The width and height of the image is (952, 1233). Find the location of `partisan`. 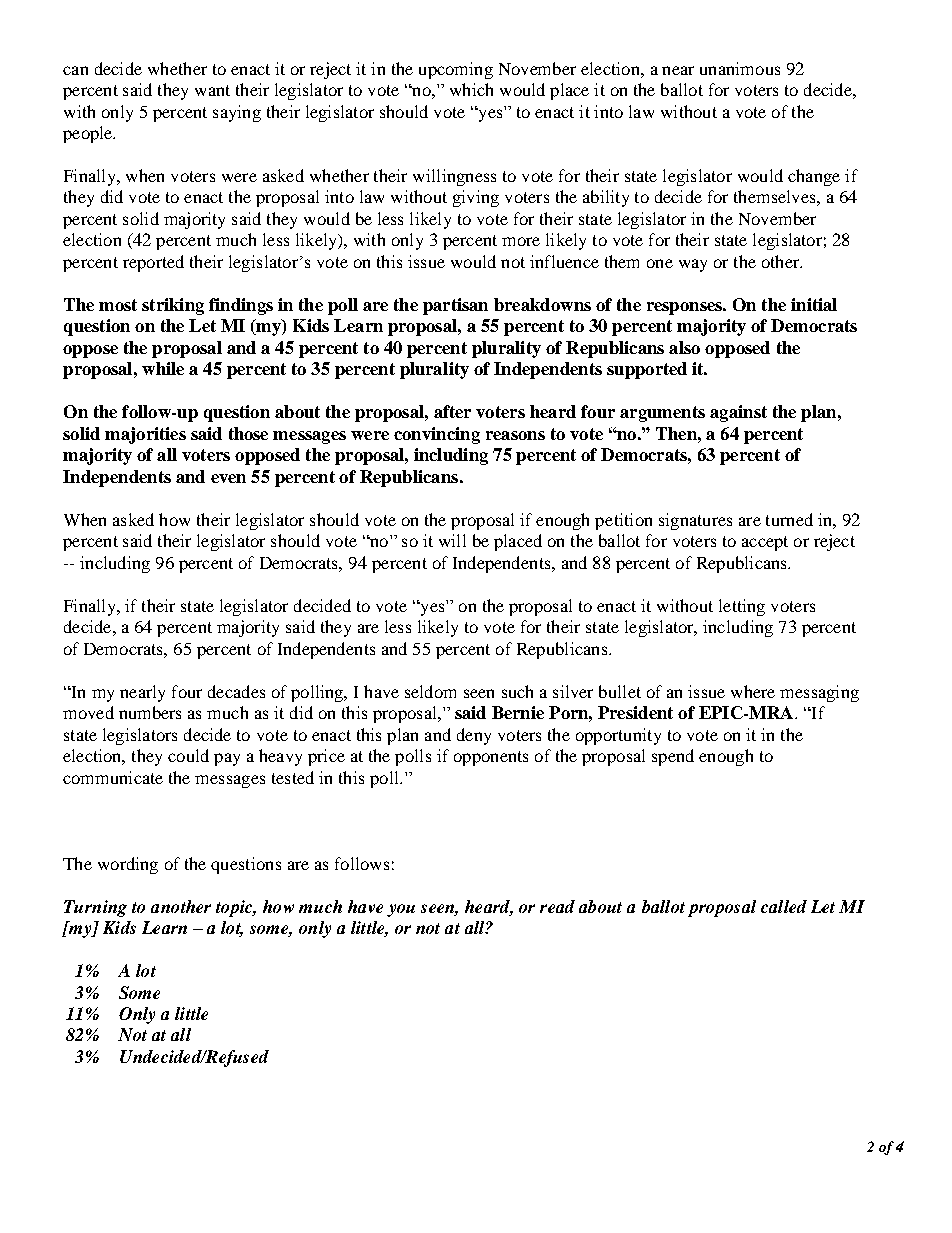

partisan is located at coordinates (455, 306).
